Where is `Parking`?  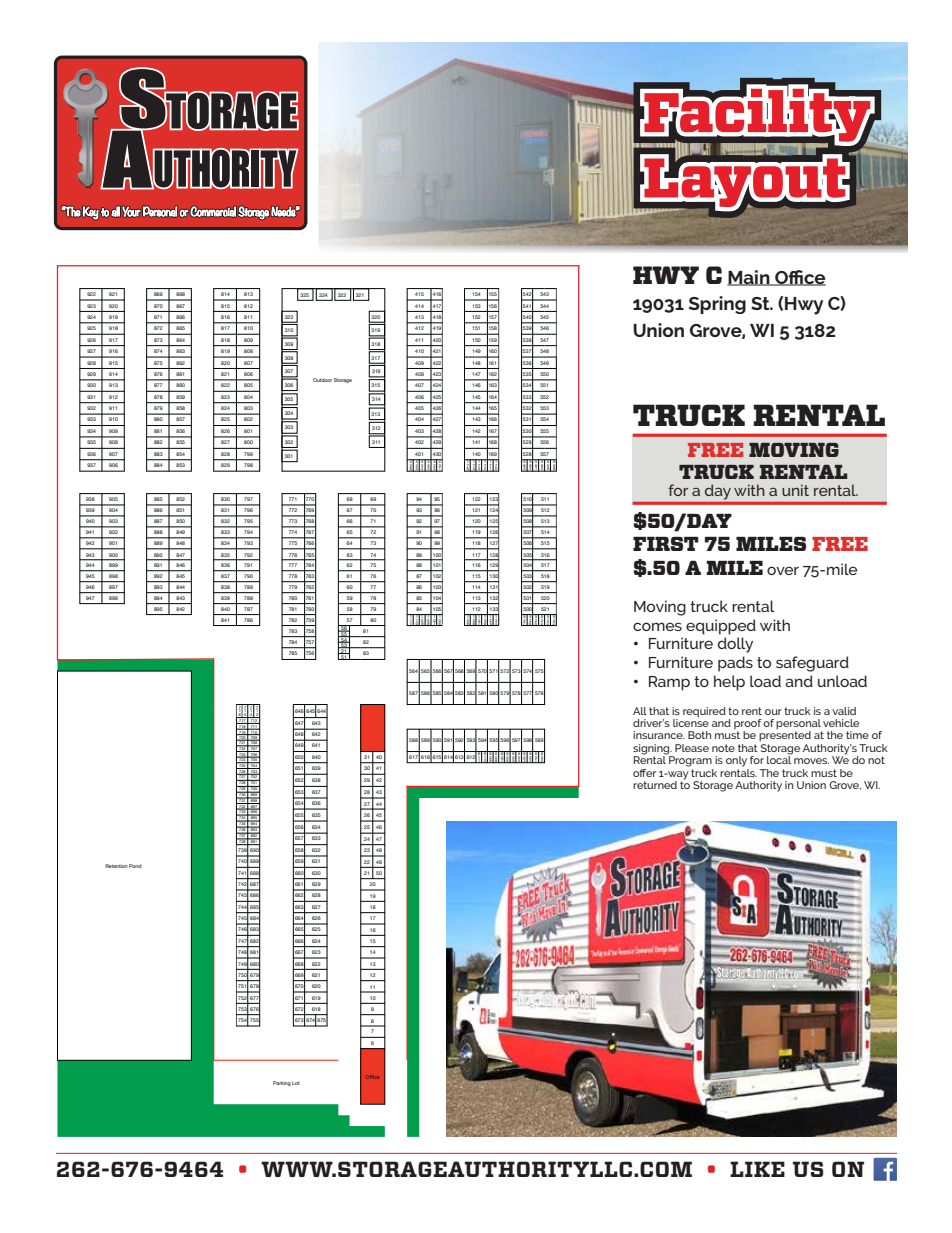 Parking is located at coordinates (282, 1083).
